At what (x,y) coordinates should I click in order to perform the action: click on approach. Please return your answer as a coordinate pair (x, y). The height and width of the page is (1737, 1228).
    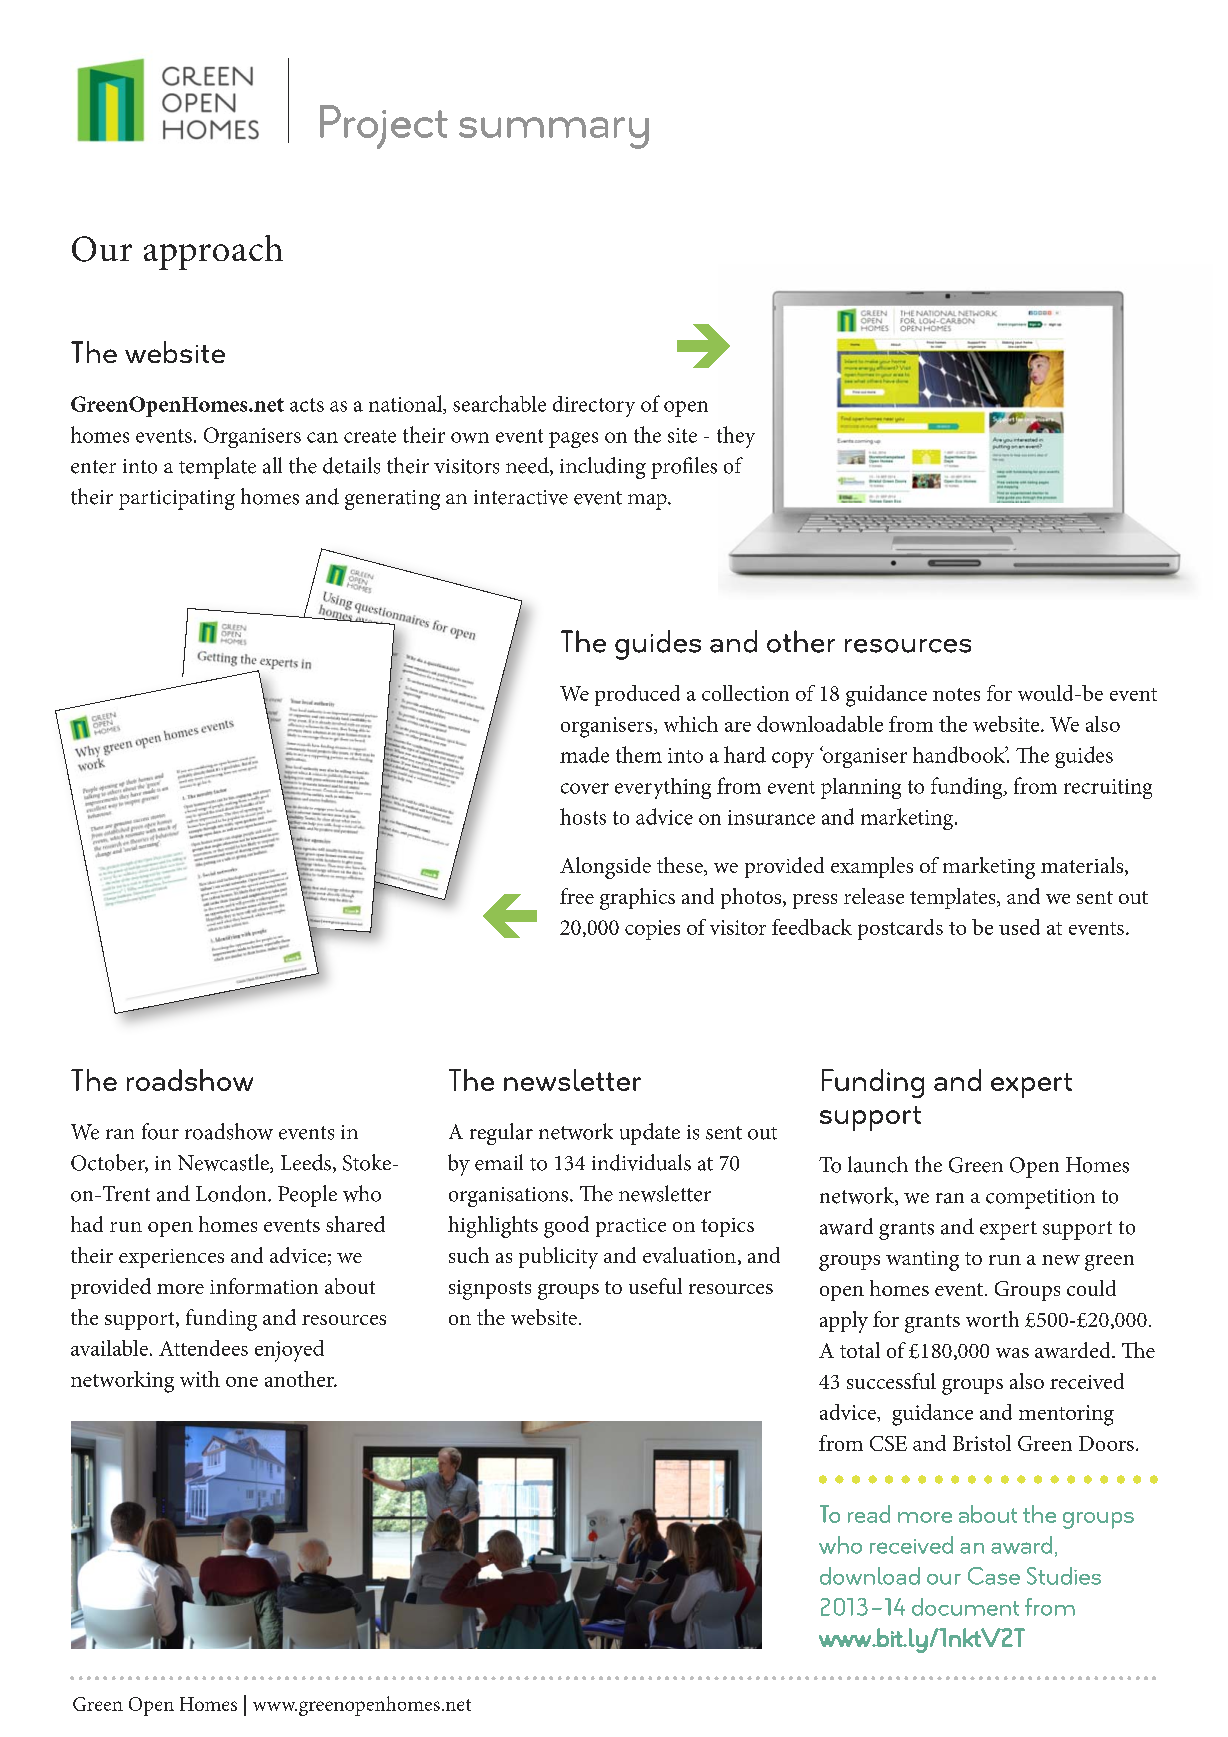
    Looking at the image, I should click on (213, 252).
